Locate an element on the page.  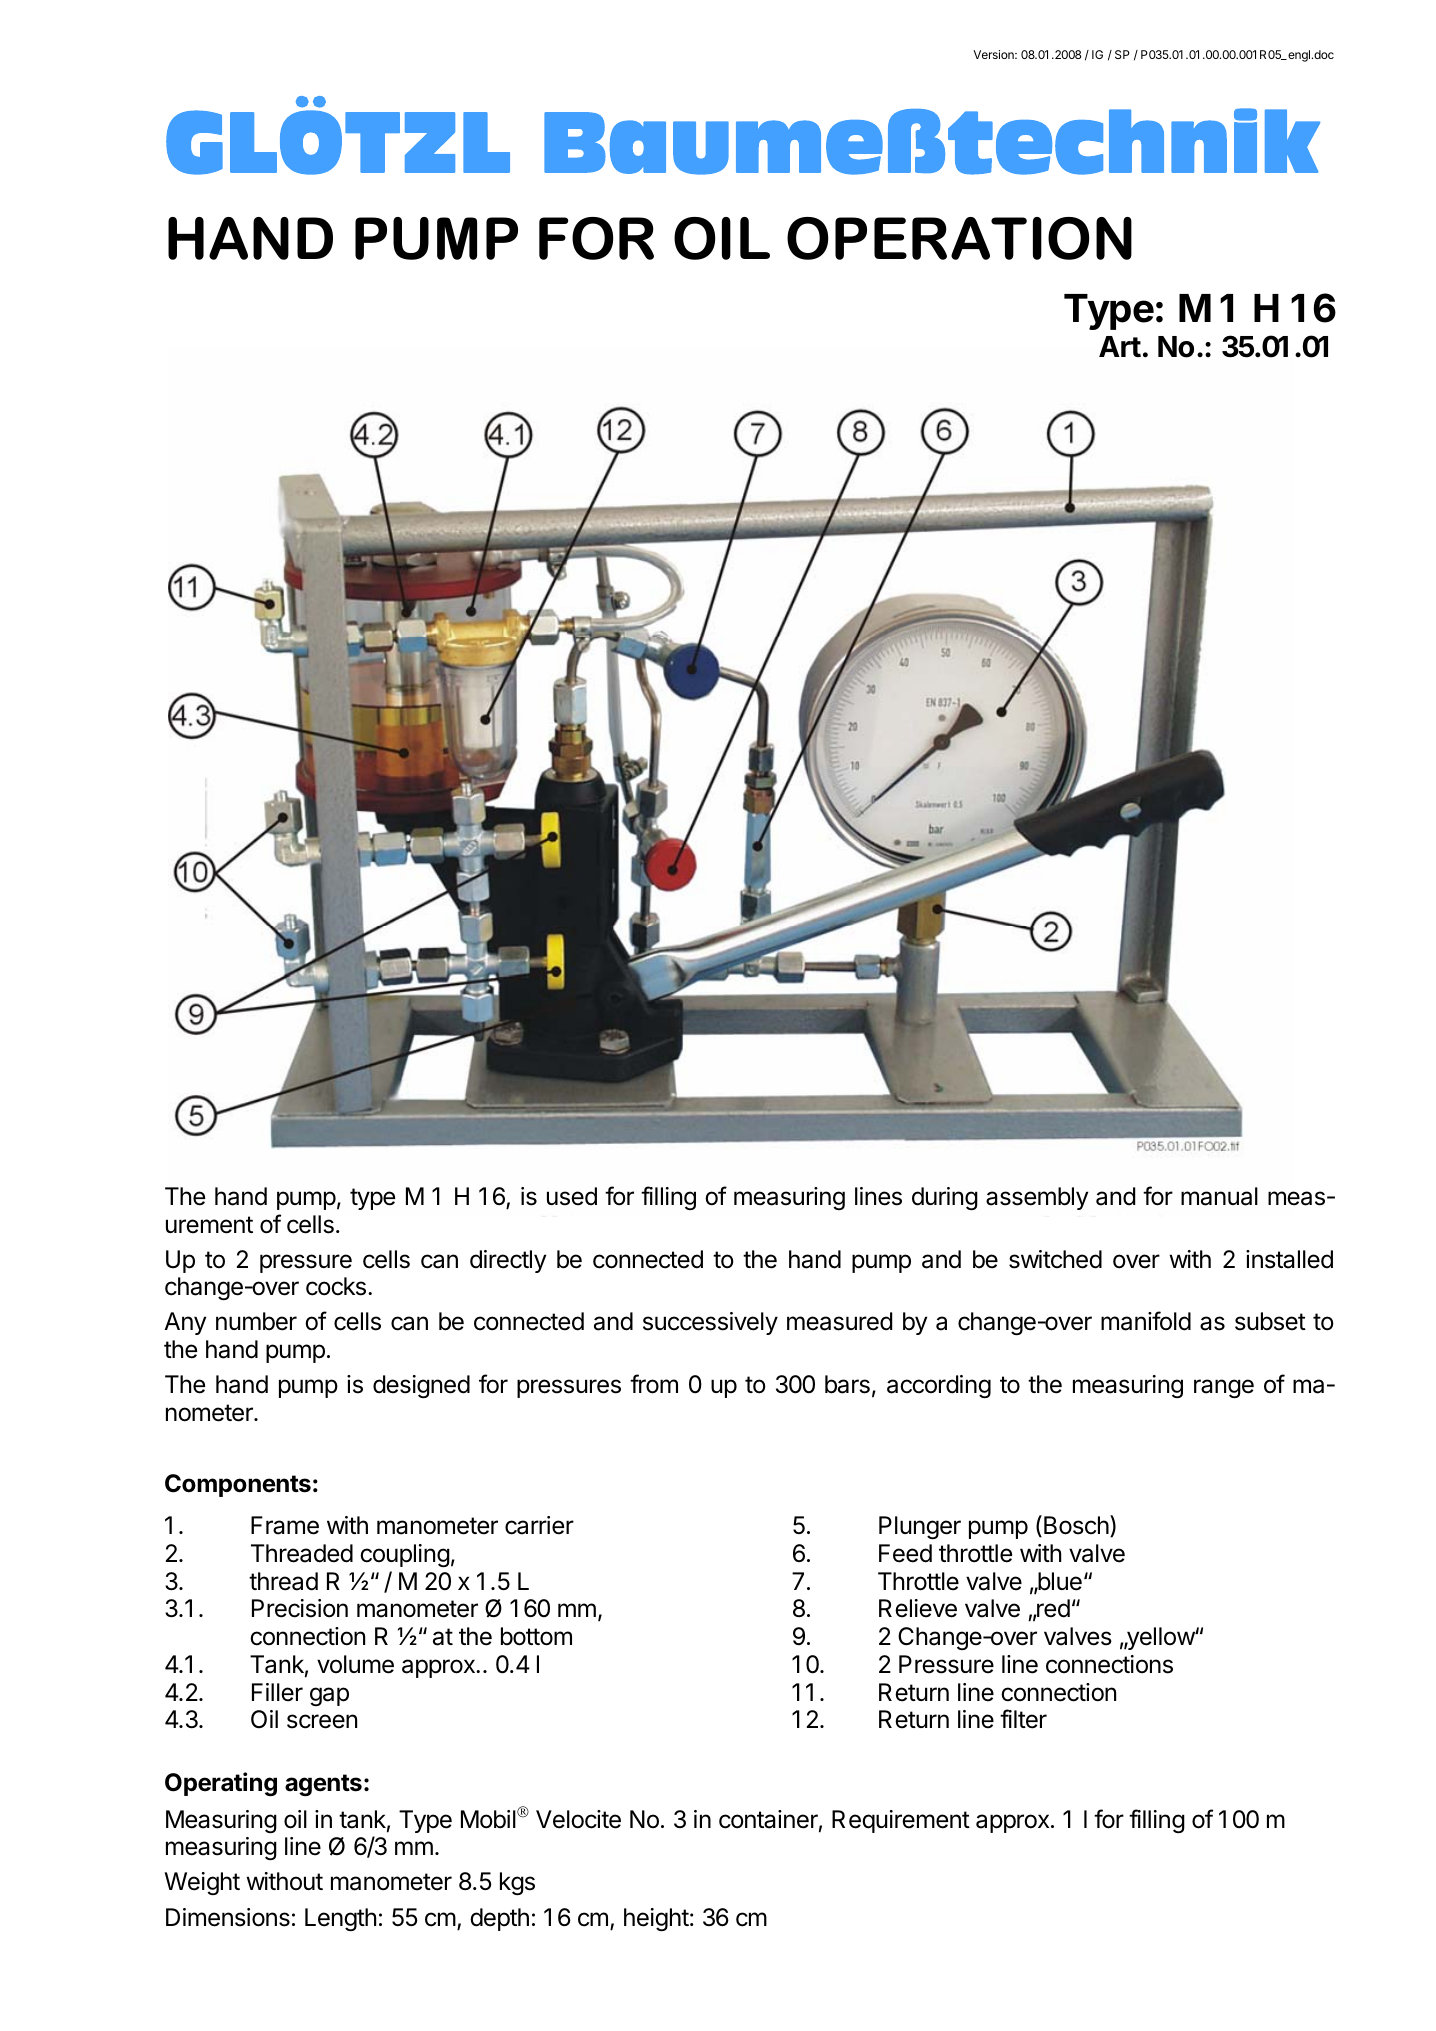
Art is located at coordinates (1120, 346).
